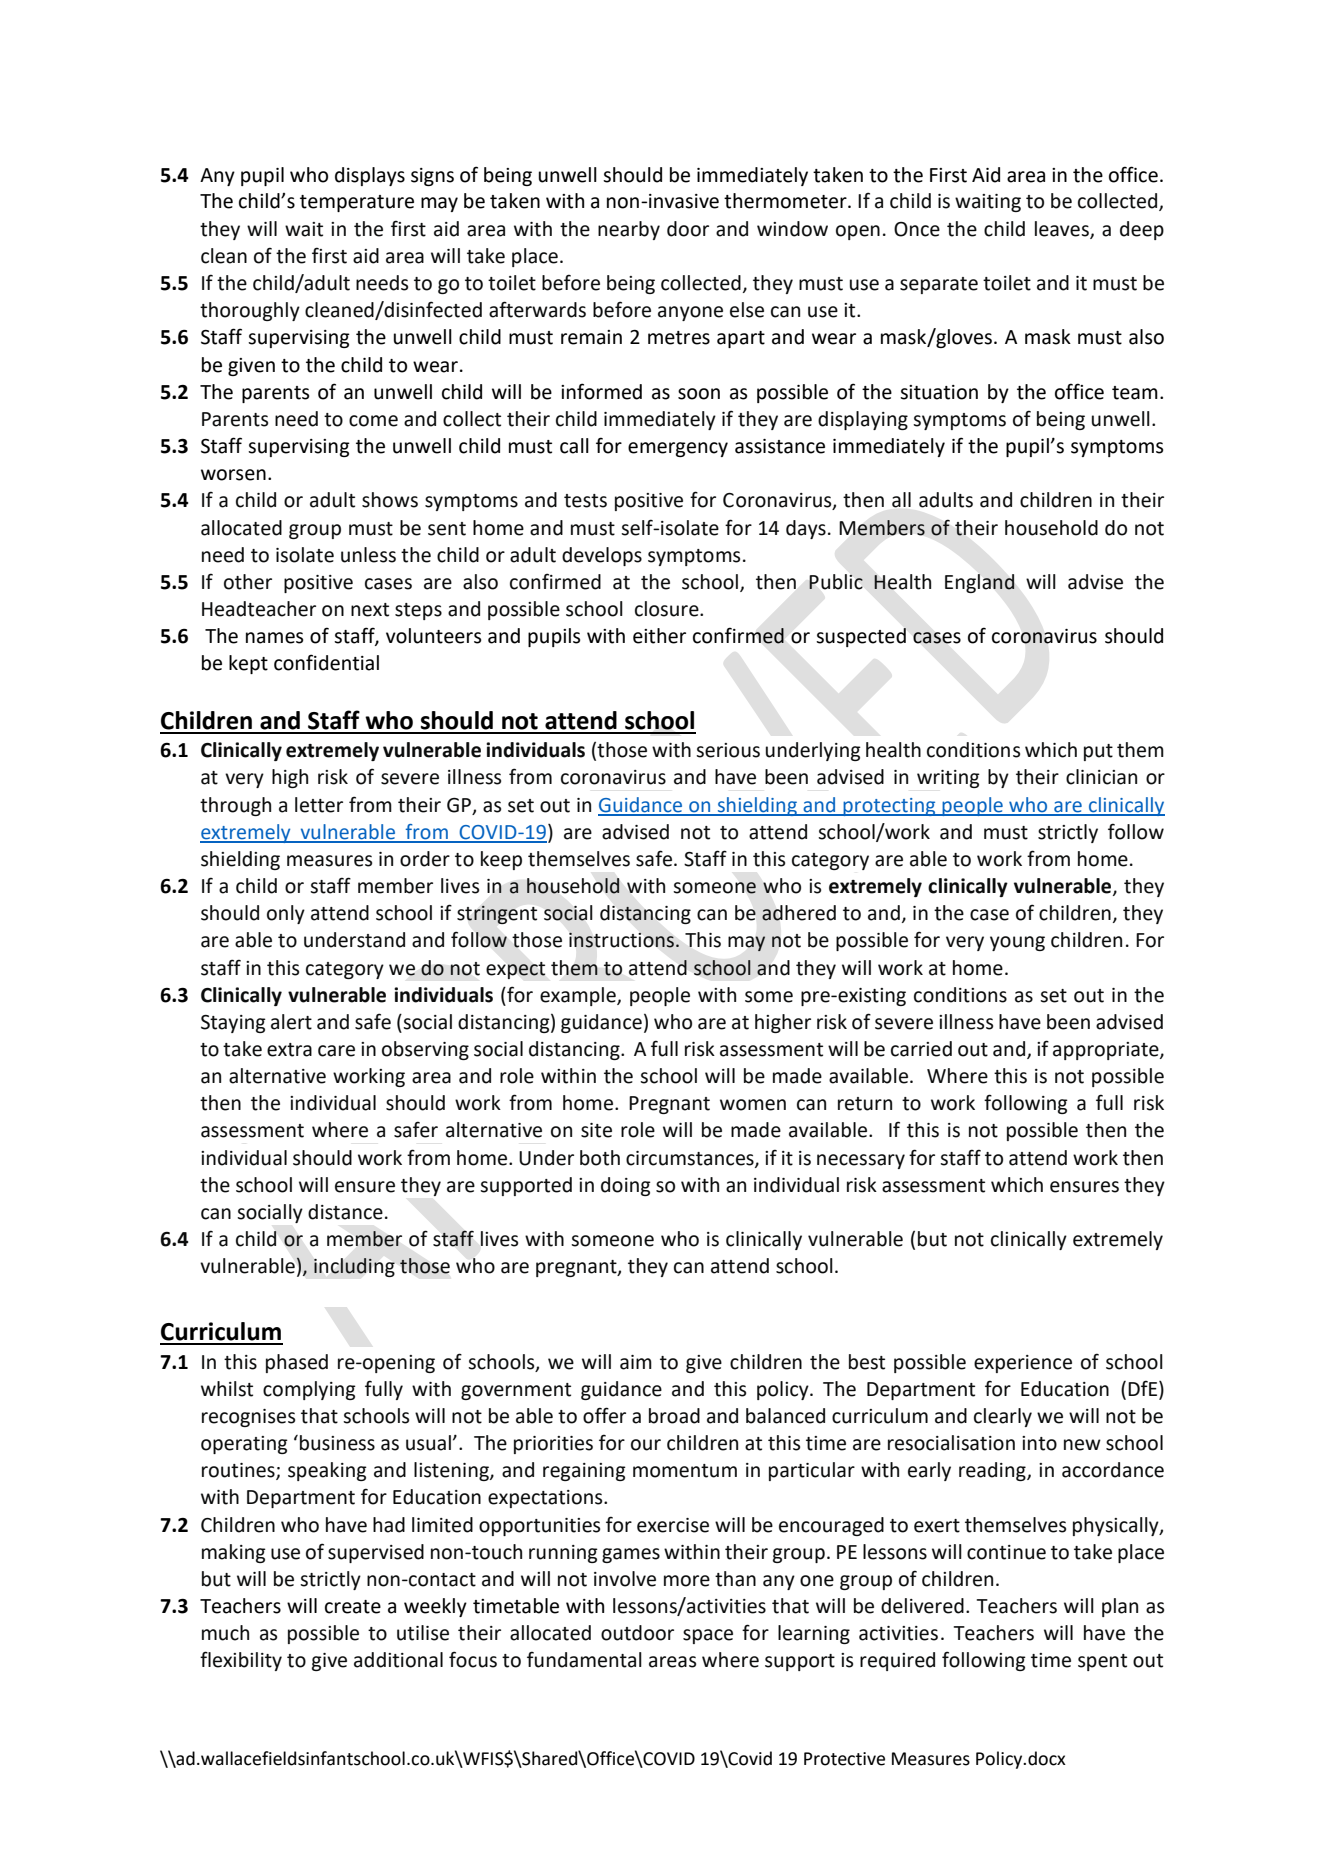 The width and height of the screenshot is (1325, 1873). Describe the element at coordinates (291, 1022) in the screenshot. I see `alert` at that location.
